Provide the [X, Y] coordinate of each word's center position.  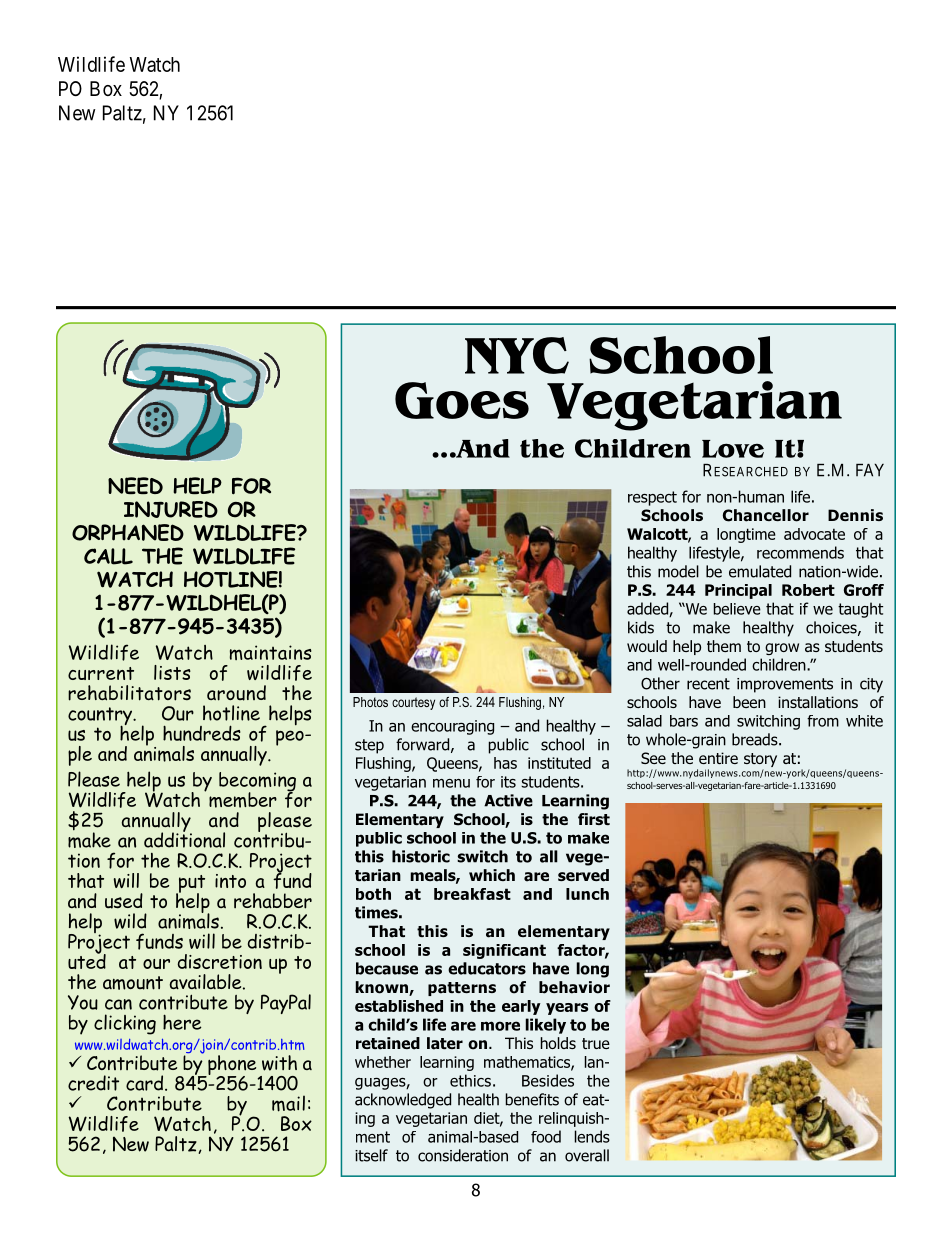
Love [733, 449]
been [749, 702]
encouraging [452, 727]
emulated [760, 571]
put [190, 885]
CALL [108, 556]
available [207, 982]
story [760, 761]
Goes [462, 400]
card [146, 1083]
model [678, 571]
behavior [574, 987]
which [492, 875]
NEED [135, 485]
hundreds [202, 733]
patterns [462, 989]
